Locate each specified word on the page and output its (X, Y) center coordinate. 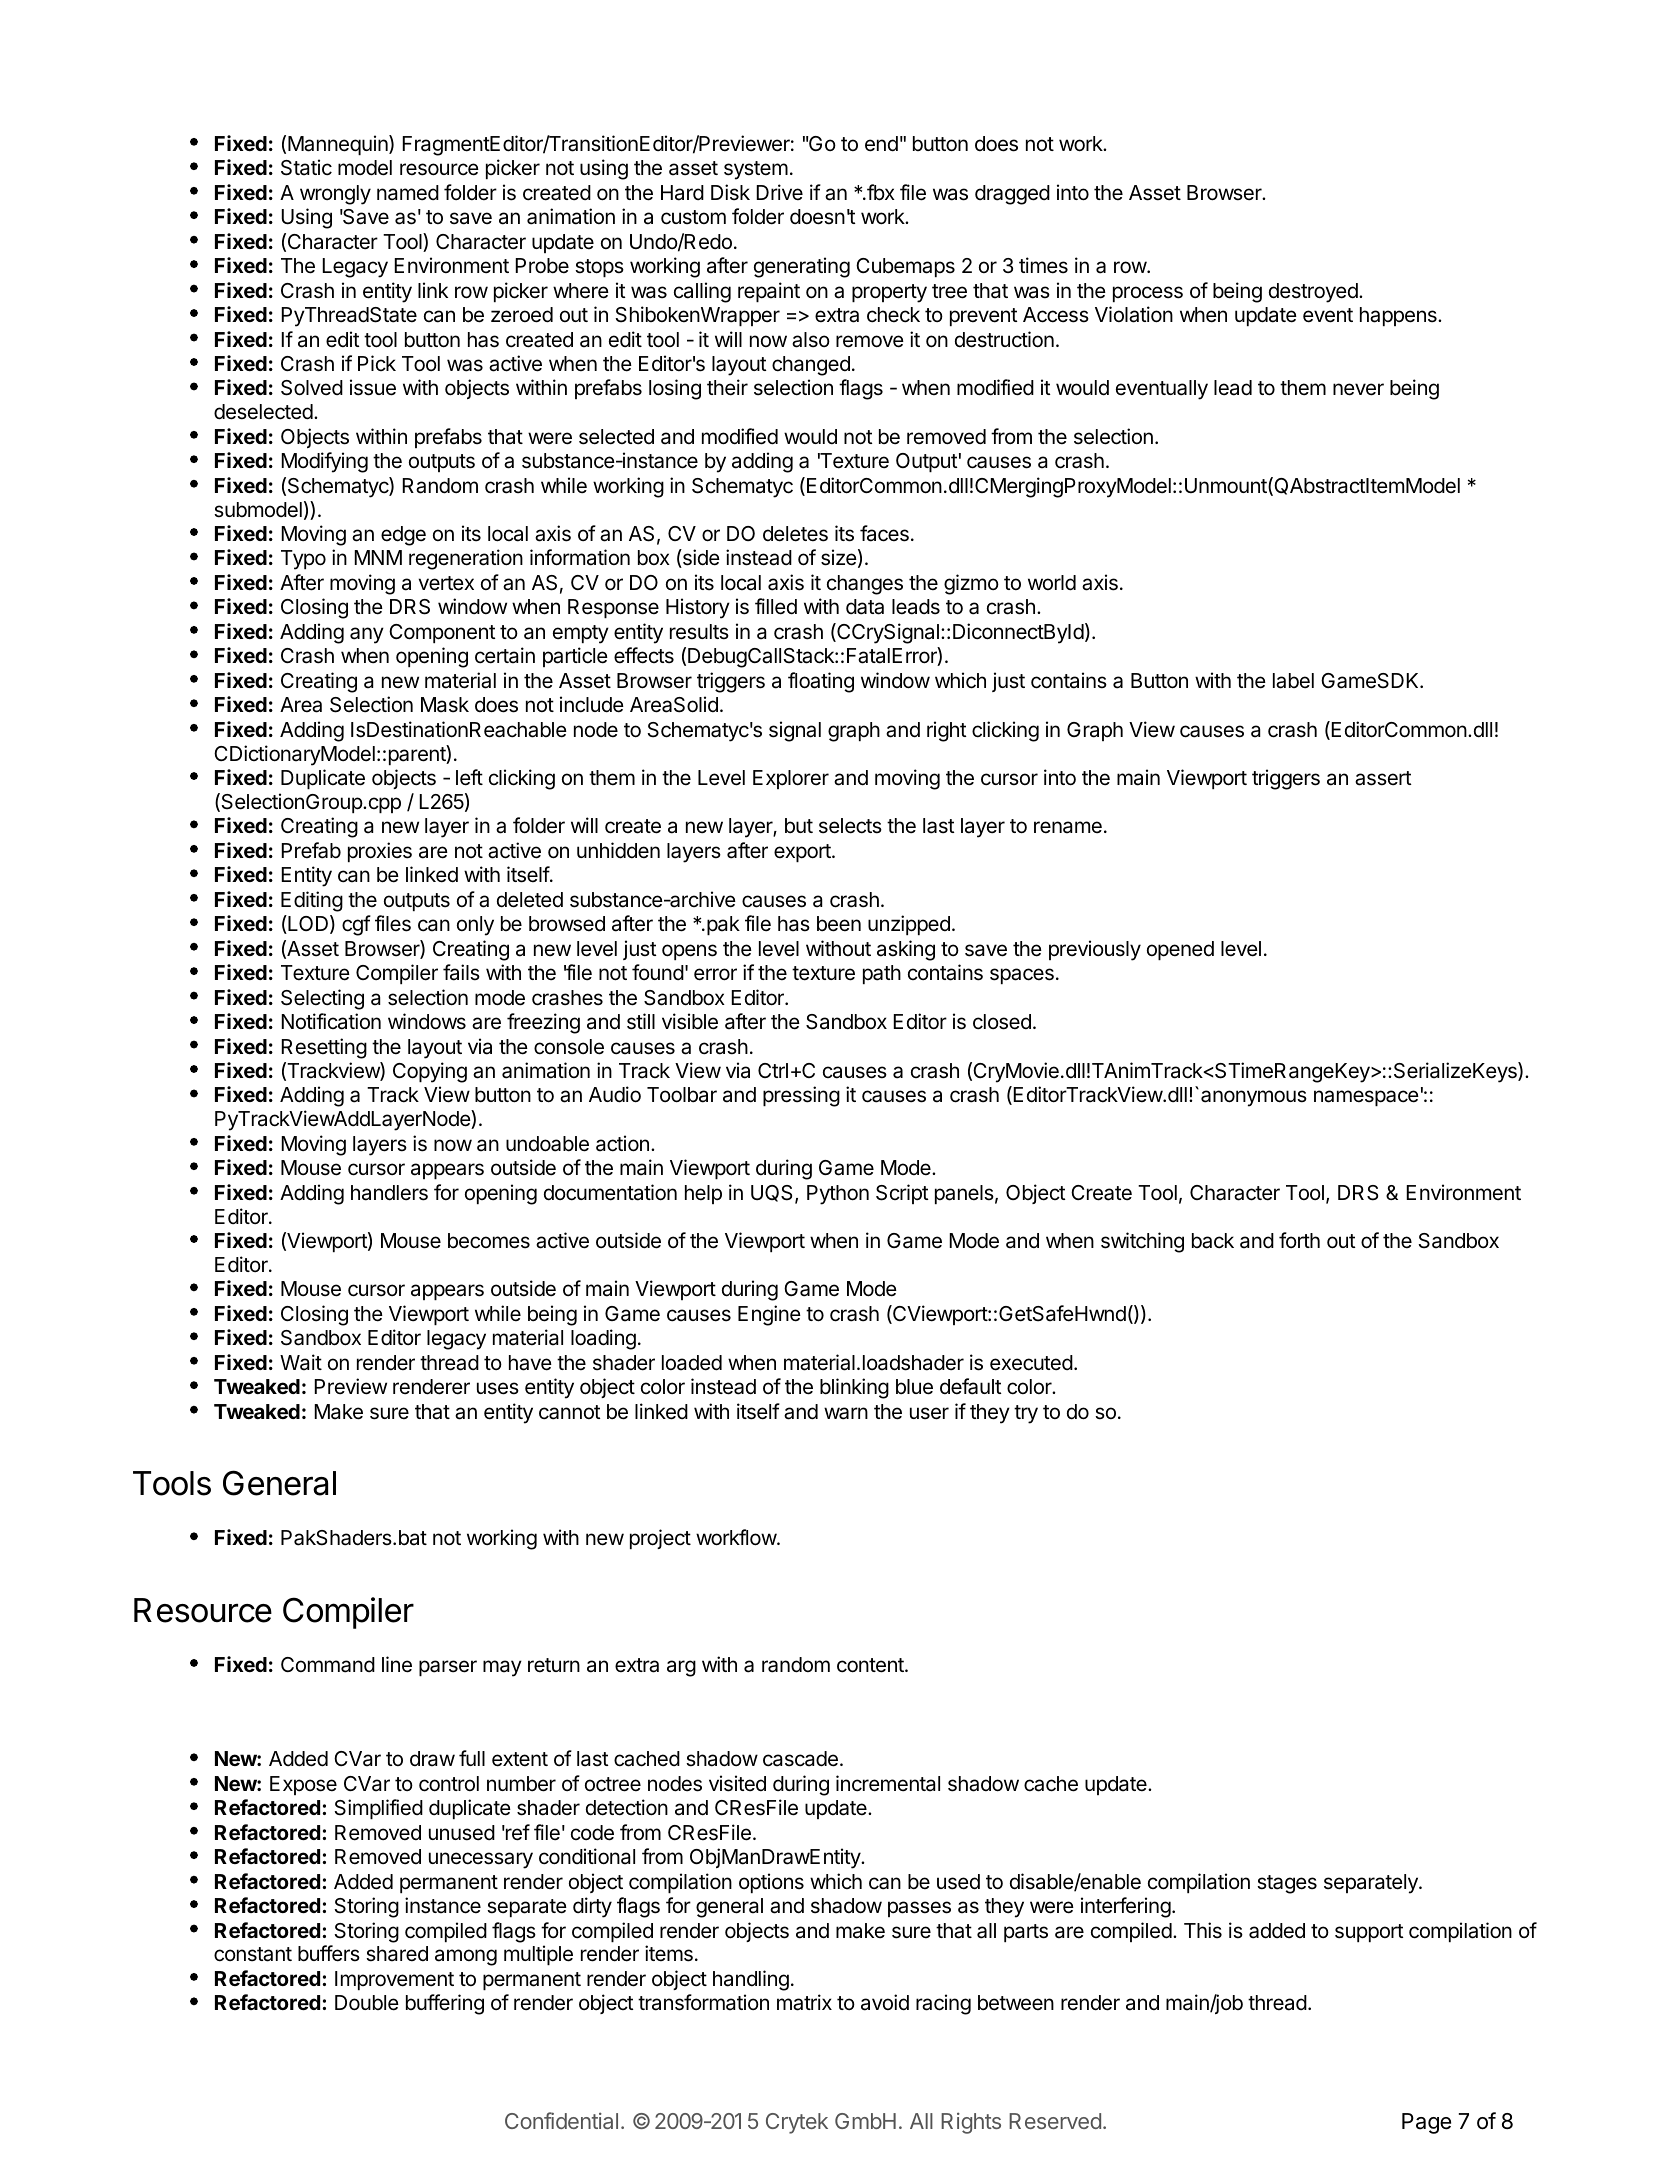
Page (1426, 2123)
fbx (880, 192)
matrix (804, 2002)
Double (367, 2003)
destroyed (1314, 293)
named (408, 193)
